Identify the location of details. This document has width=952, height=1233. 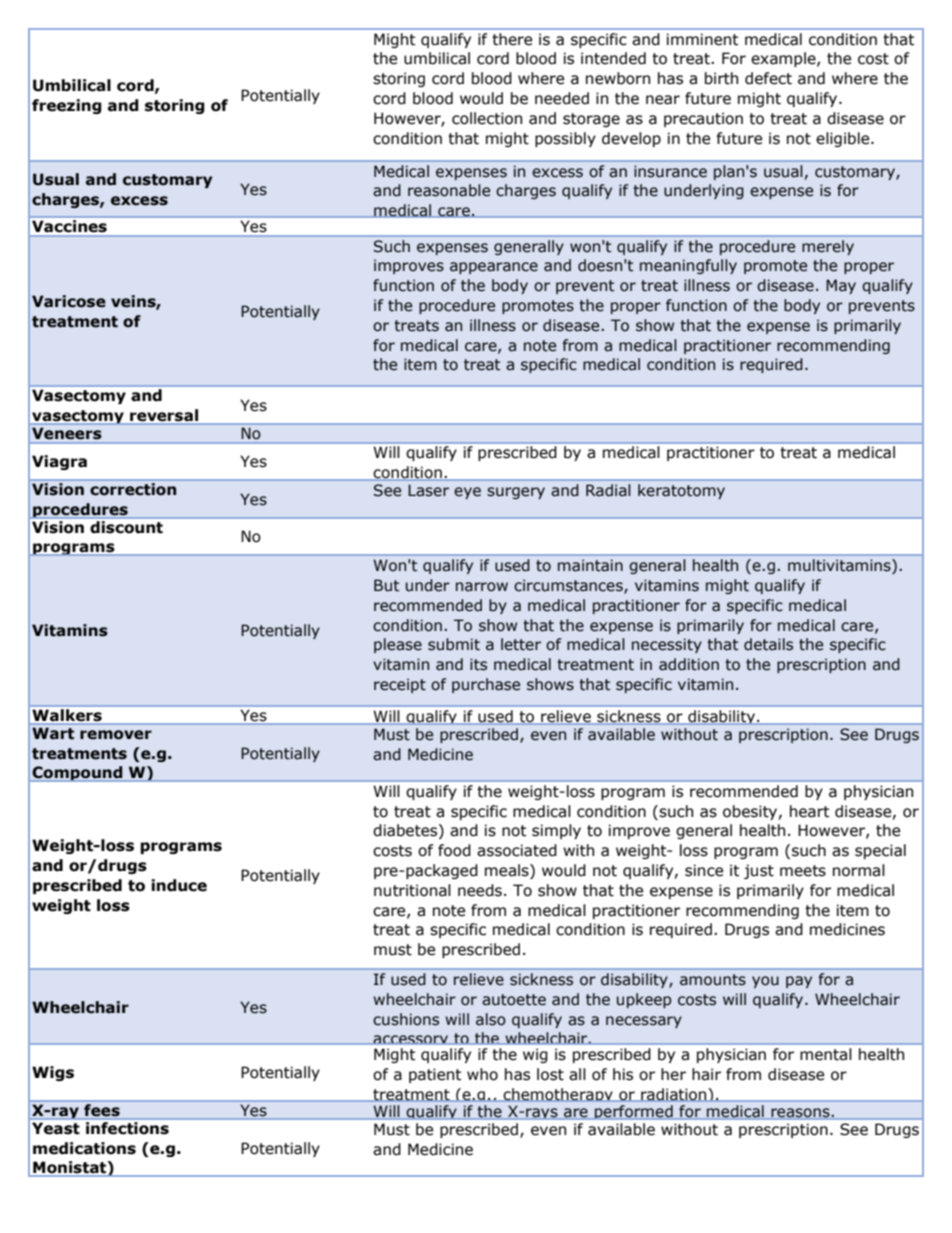
(768, 644).
